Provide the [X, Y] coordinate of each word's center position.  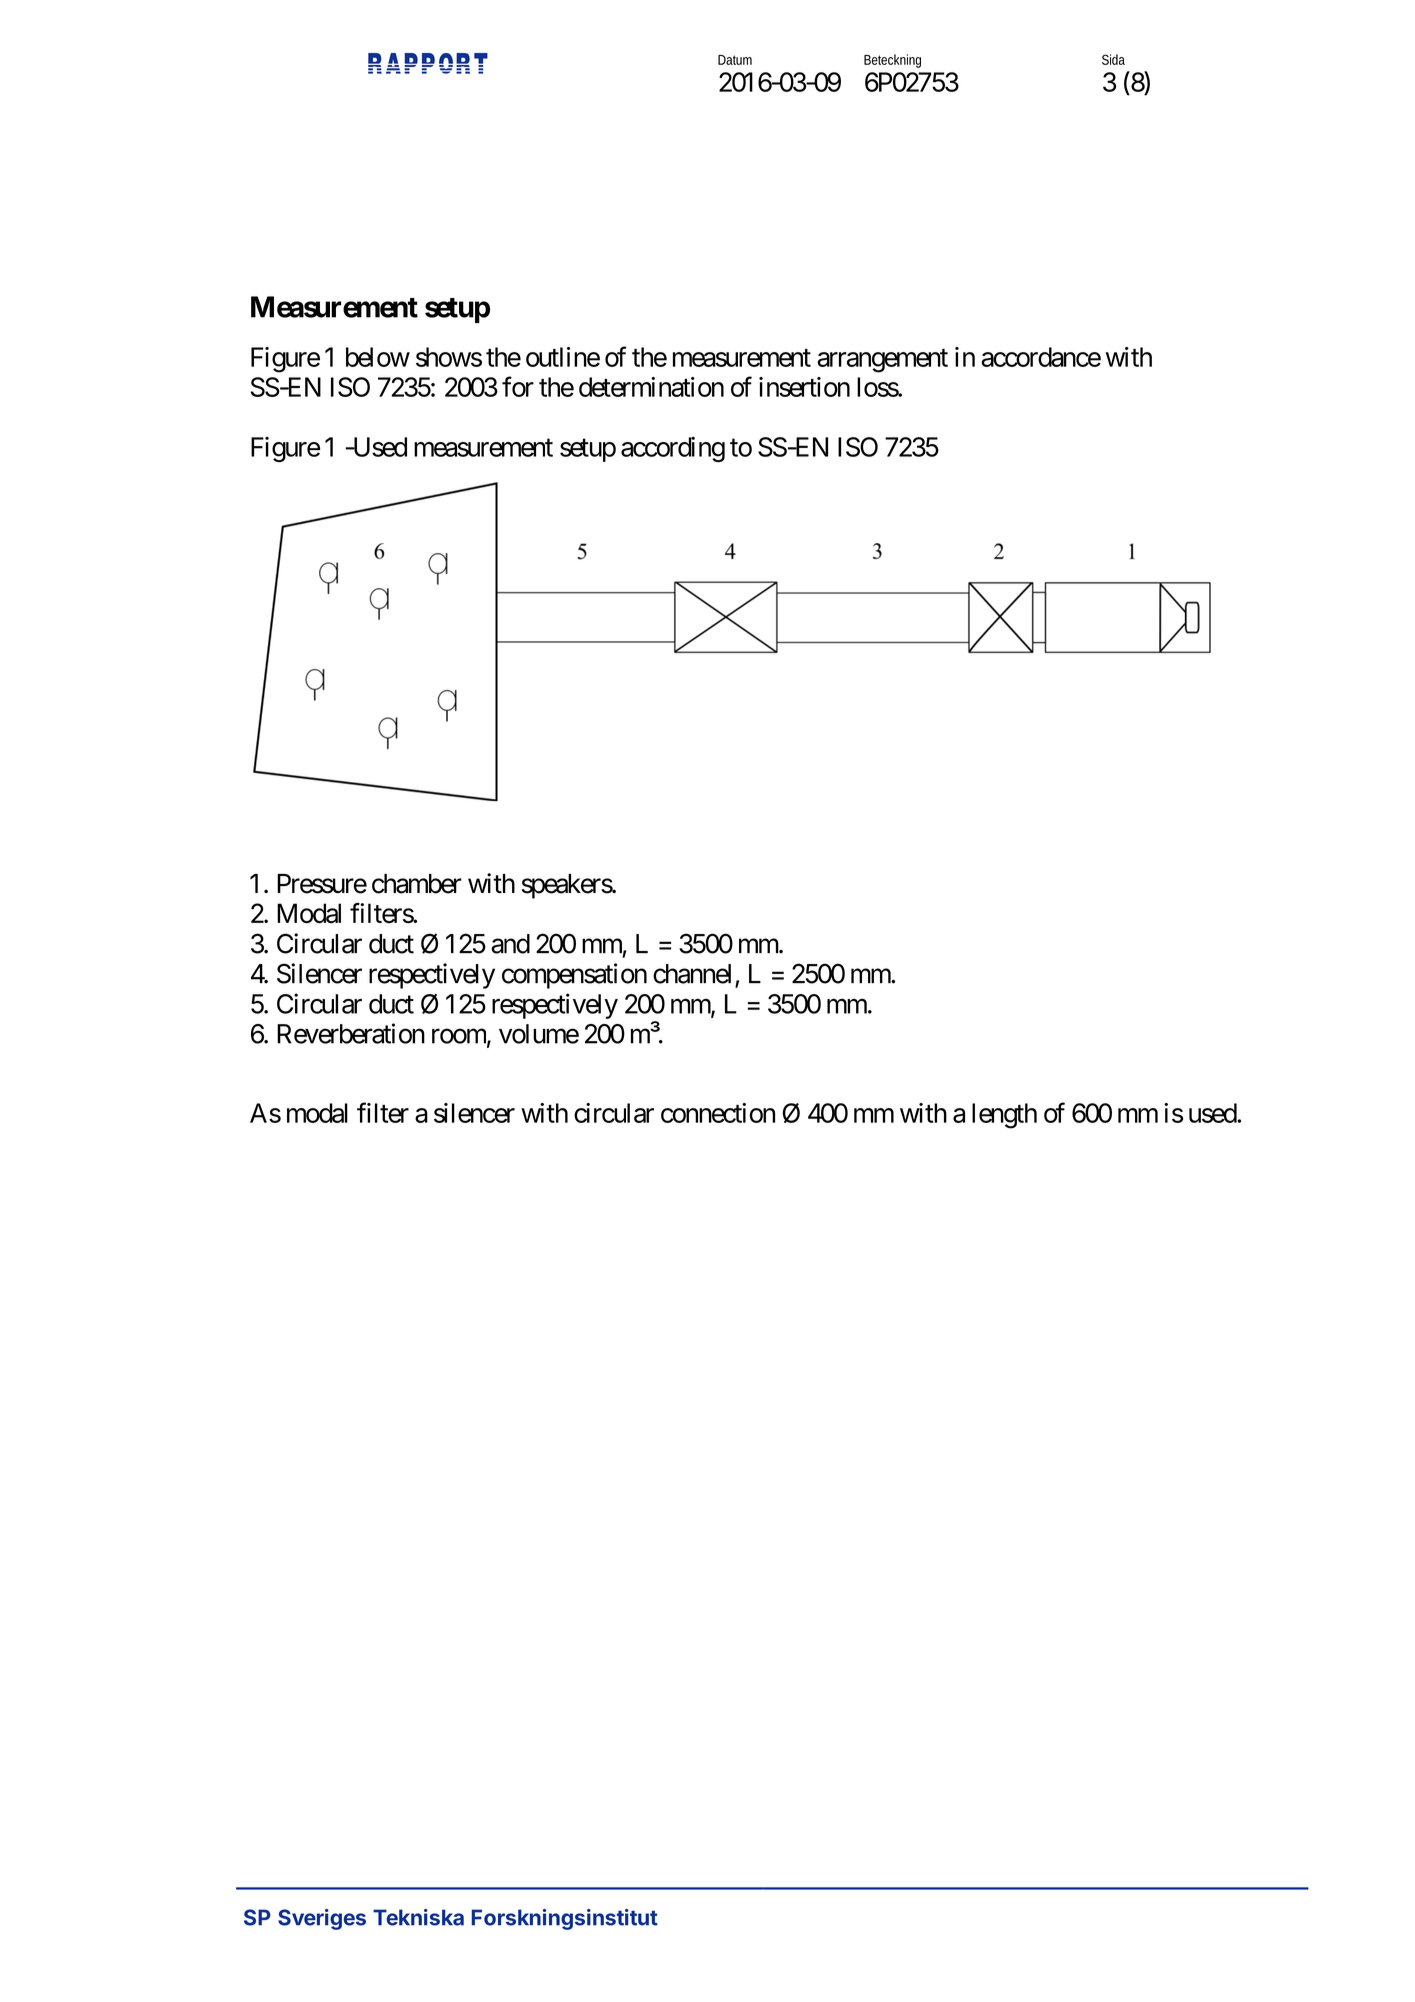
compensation [574, 976]
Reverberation [351, 1033]
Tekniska [418, 1917]
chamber [417, 884]
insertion [804, 387]
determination [651, 387]
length [1004, 1116]
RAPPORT [428, 63]
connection [718, 1113]
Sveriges [322, 1919]
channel [692, 974]
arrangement [882, 361]
